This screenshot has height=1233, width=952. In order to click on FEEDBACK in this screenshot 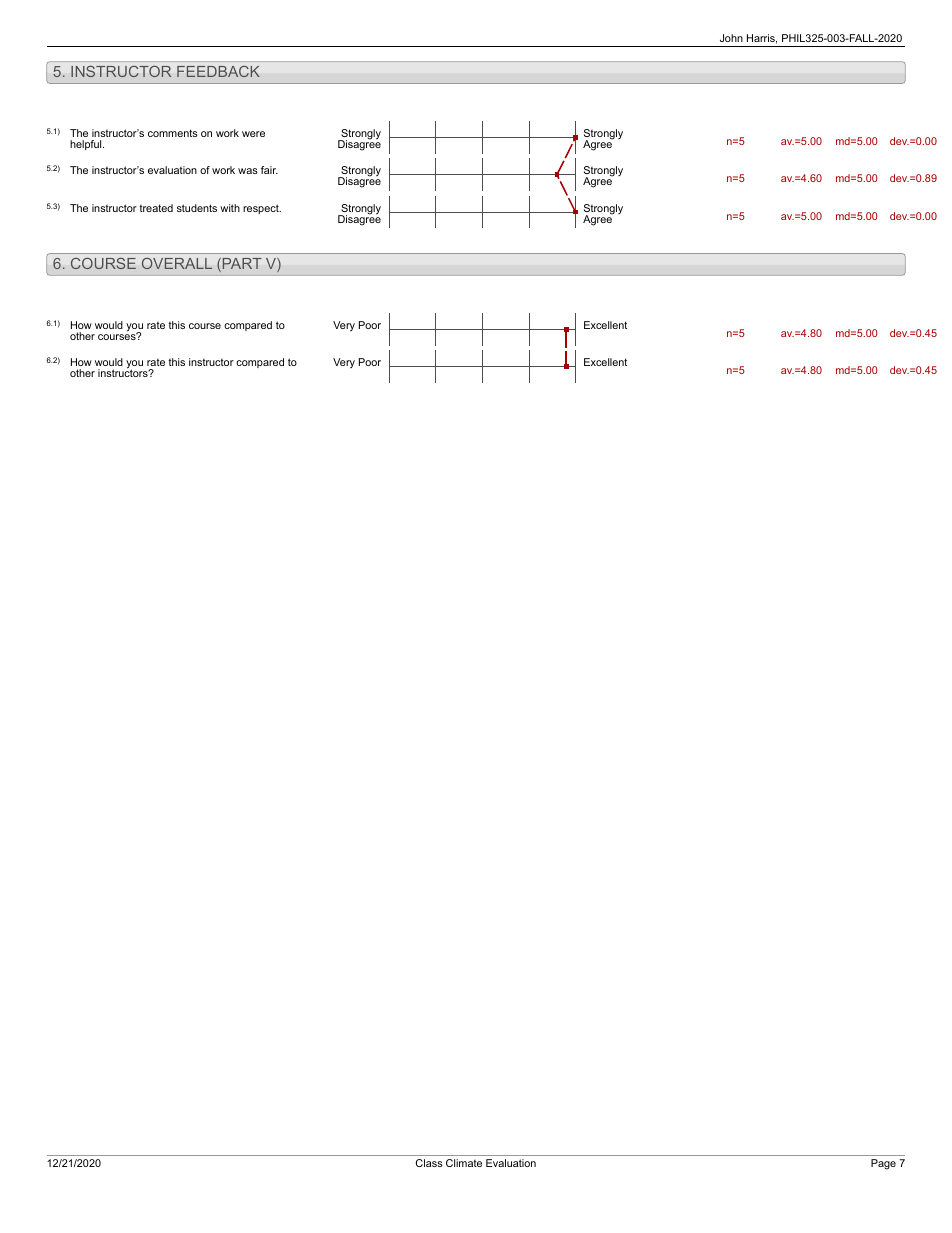, I will do `click(218, 71)`.
